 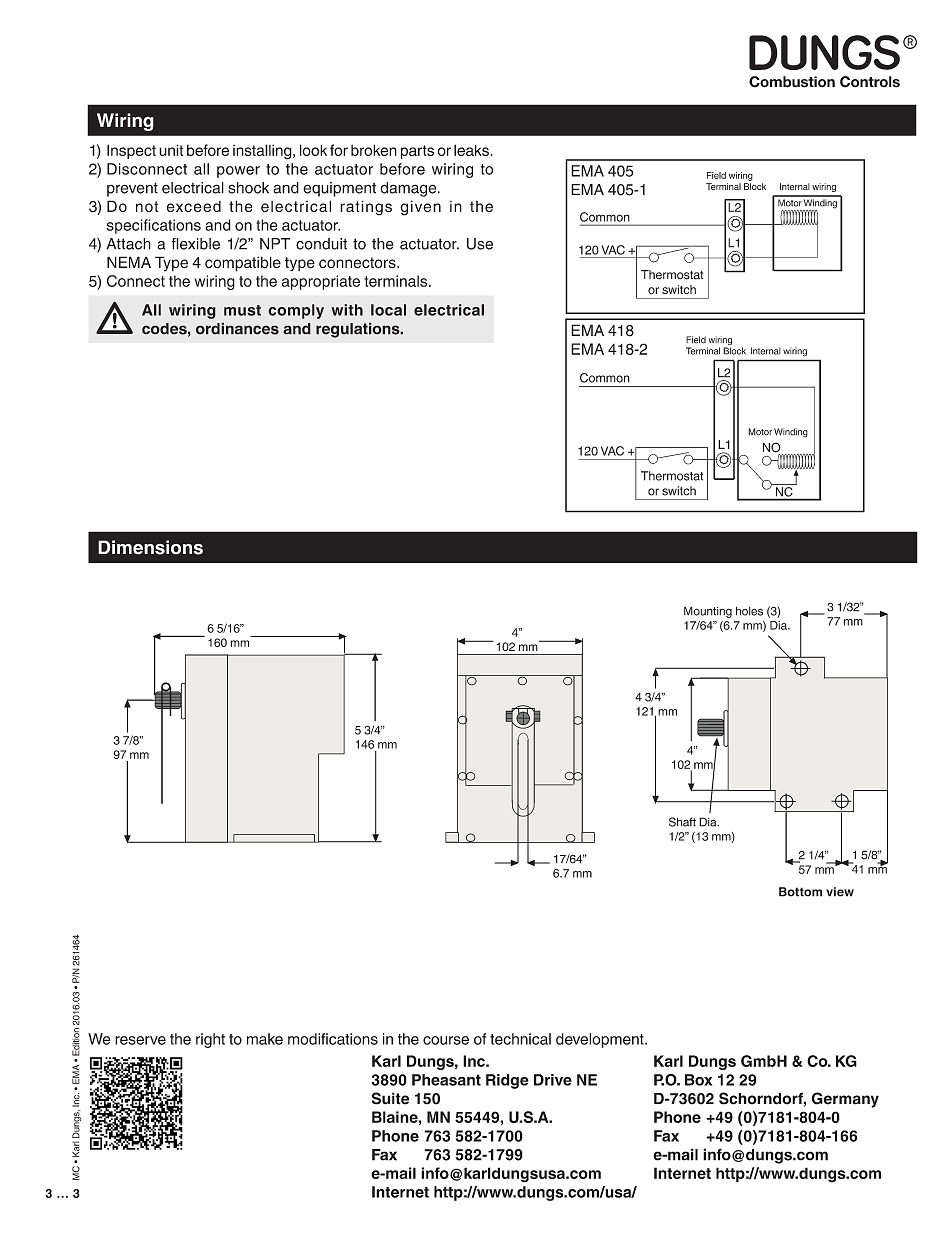 I want to click on leaks, so click(x=471, y=150).
